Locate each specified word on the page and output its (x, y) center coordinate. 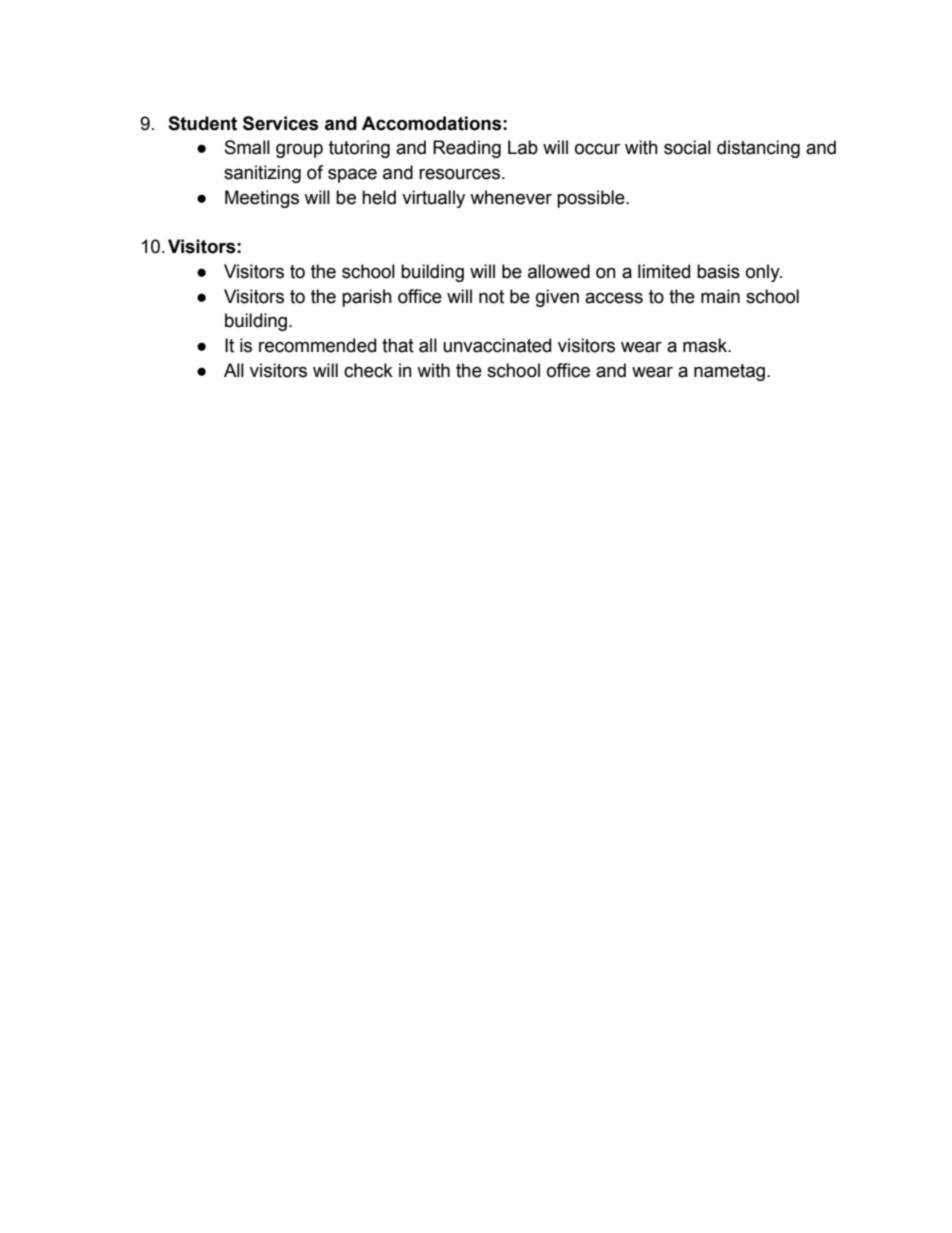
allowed (559, 271)
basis (718, 271)
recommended (317, 345)
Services (281, 123)
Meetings (262, 199)
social (687, 147)
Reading (467, 149)
